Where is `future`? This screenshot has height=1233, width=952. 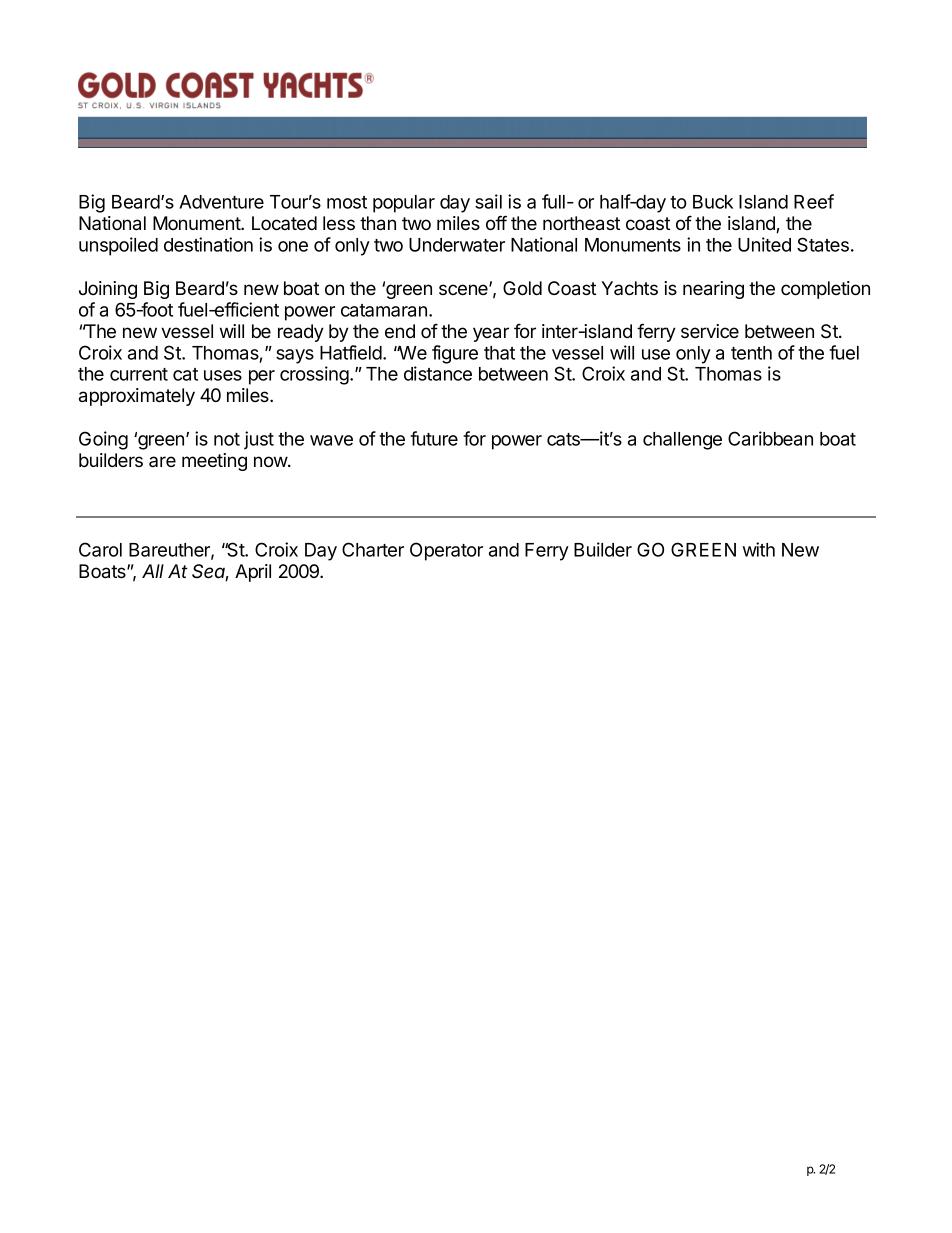 future is located at coordinates (434, 438).
